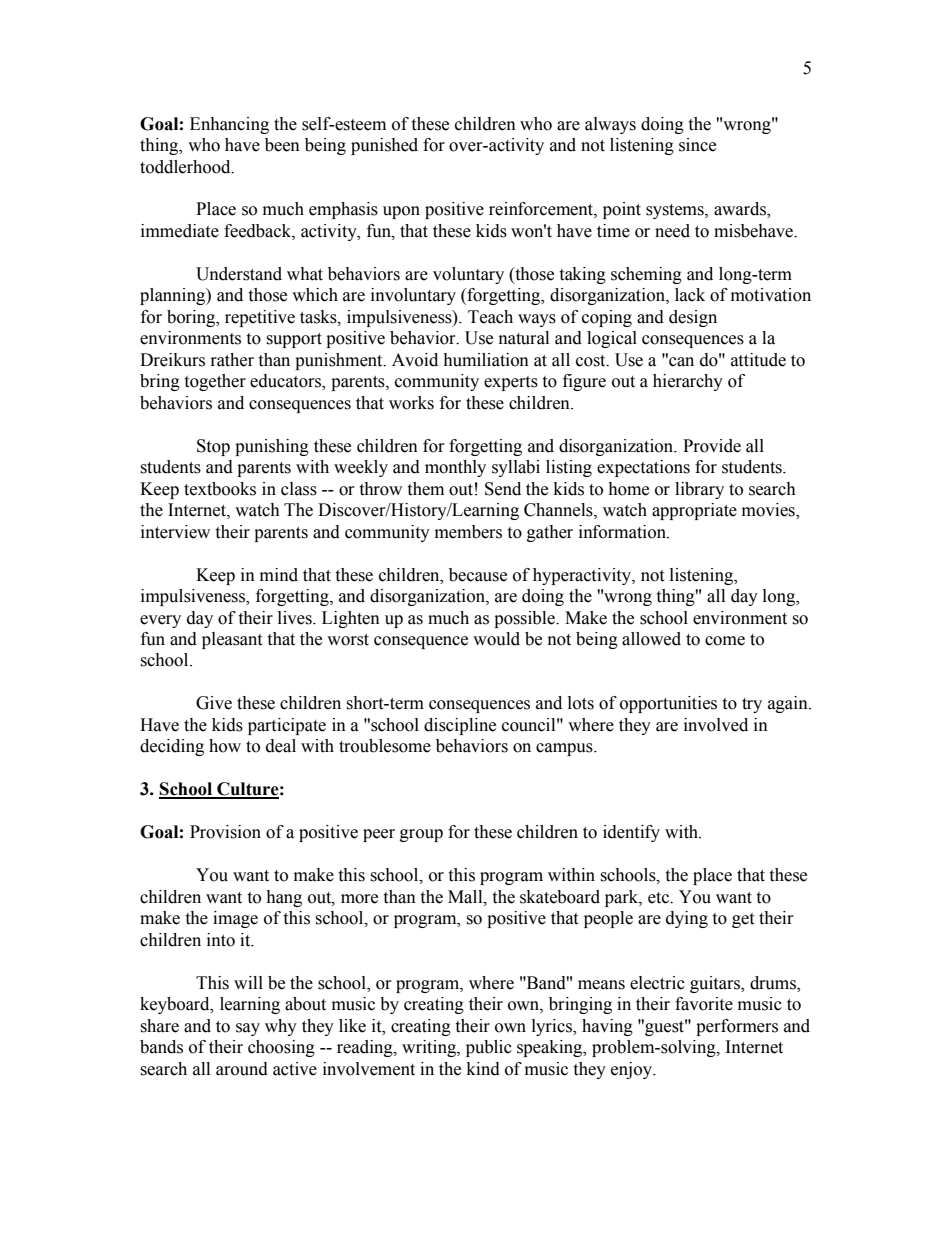  What do you see at coordinates (384, 146) in the document?
I see `punished` at bounding box center [384, 146].
